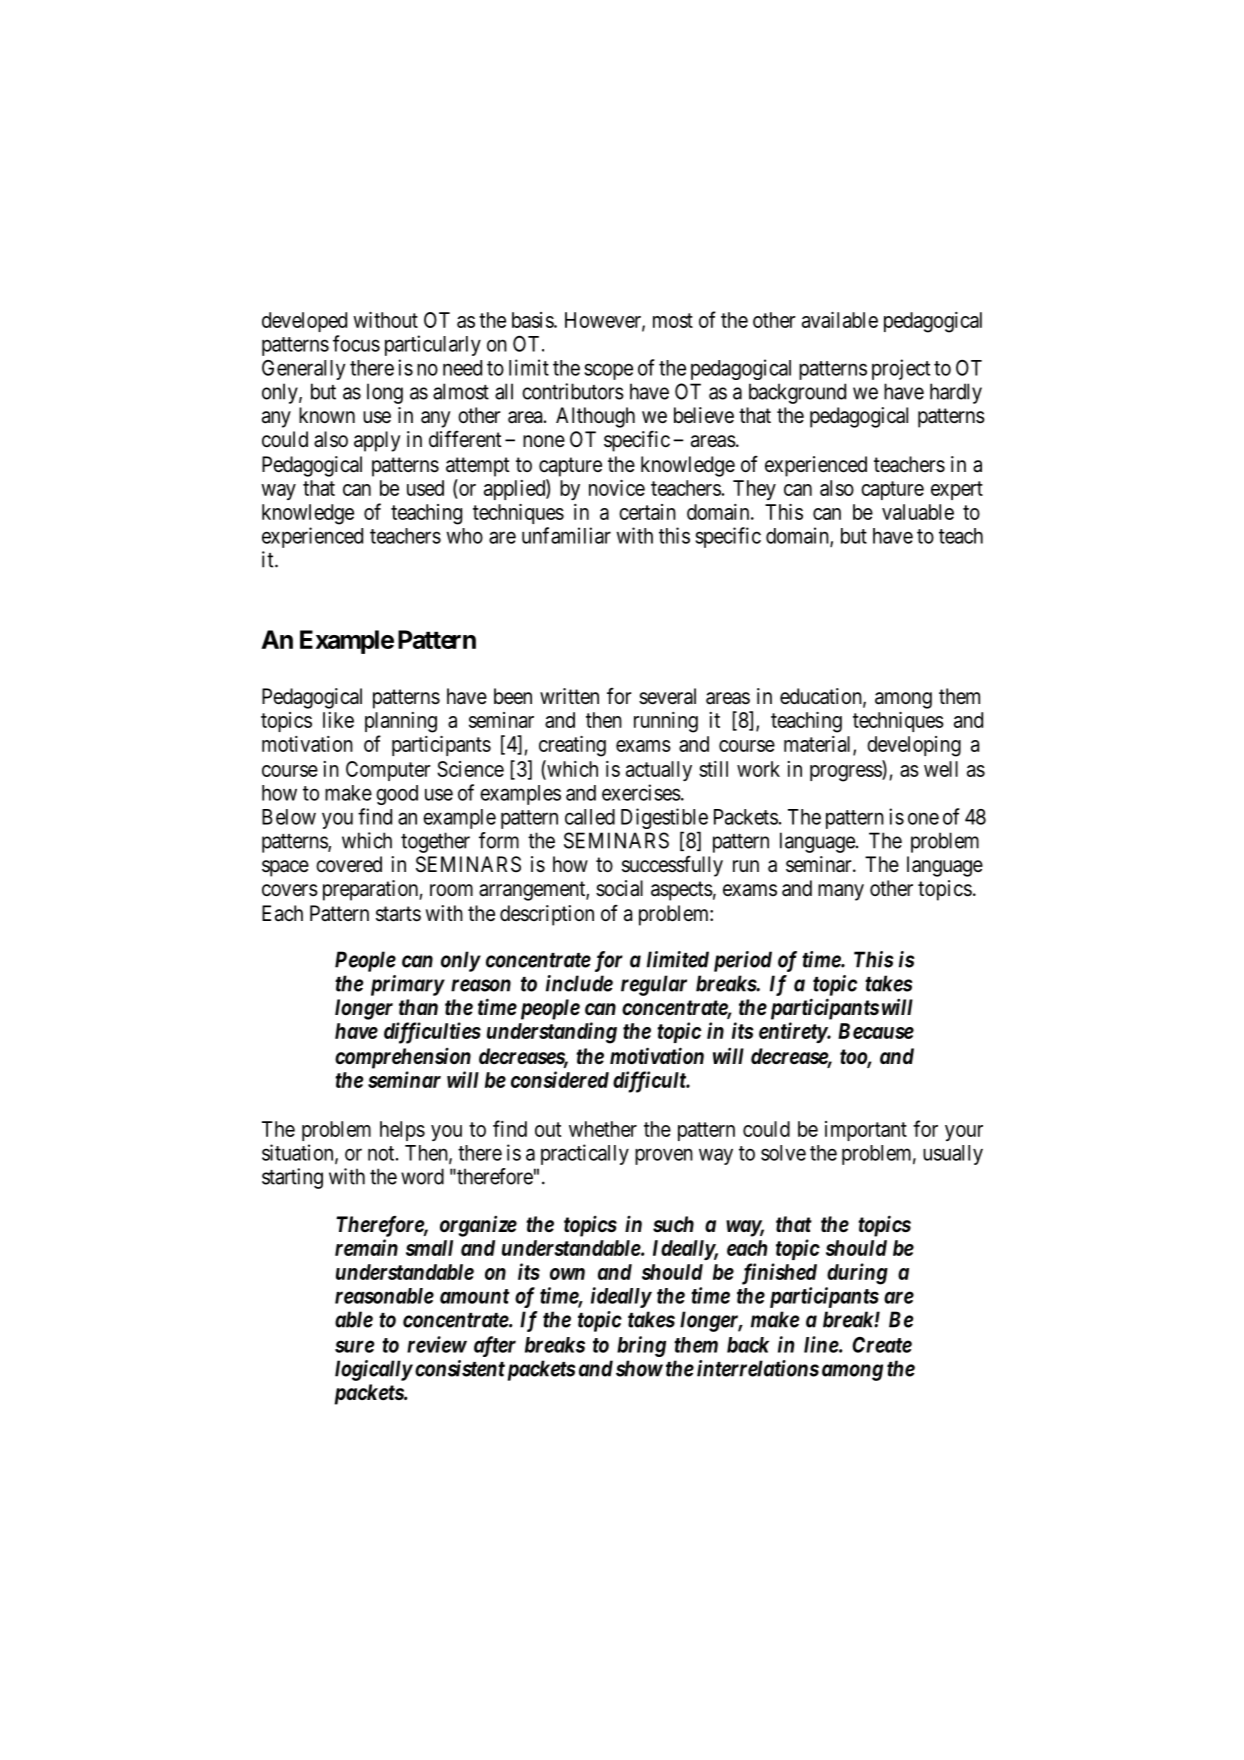  Describe the element at coordinates (433, 345) in the page. I see `particularly` at that location.
